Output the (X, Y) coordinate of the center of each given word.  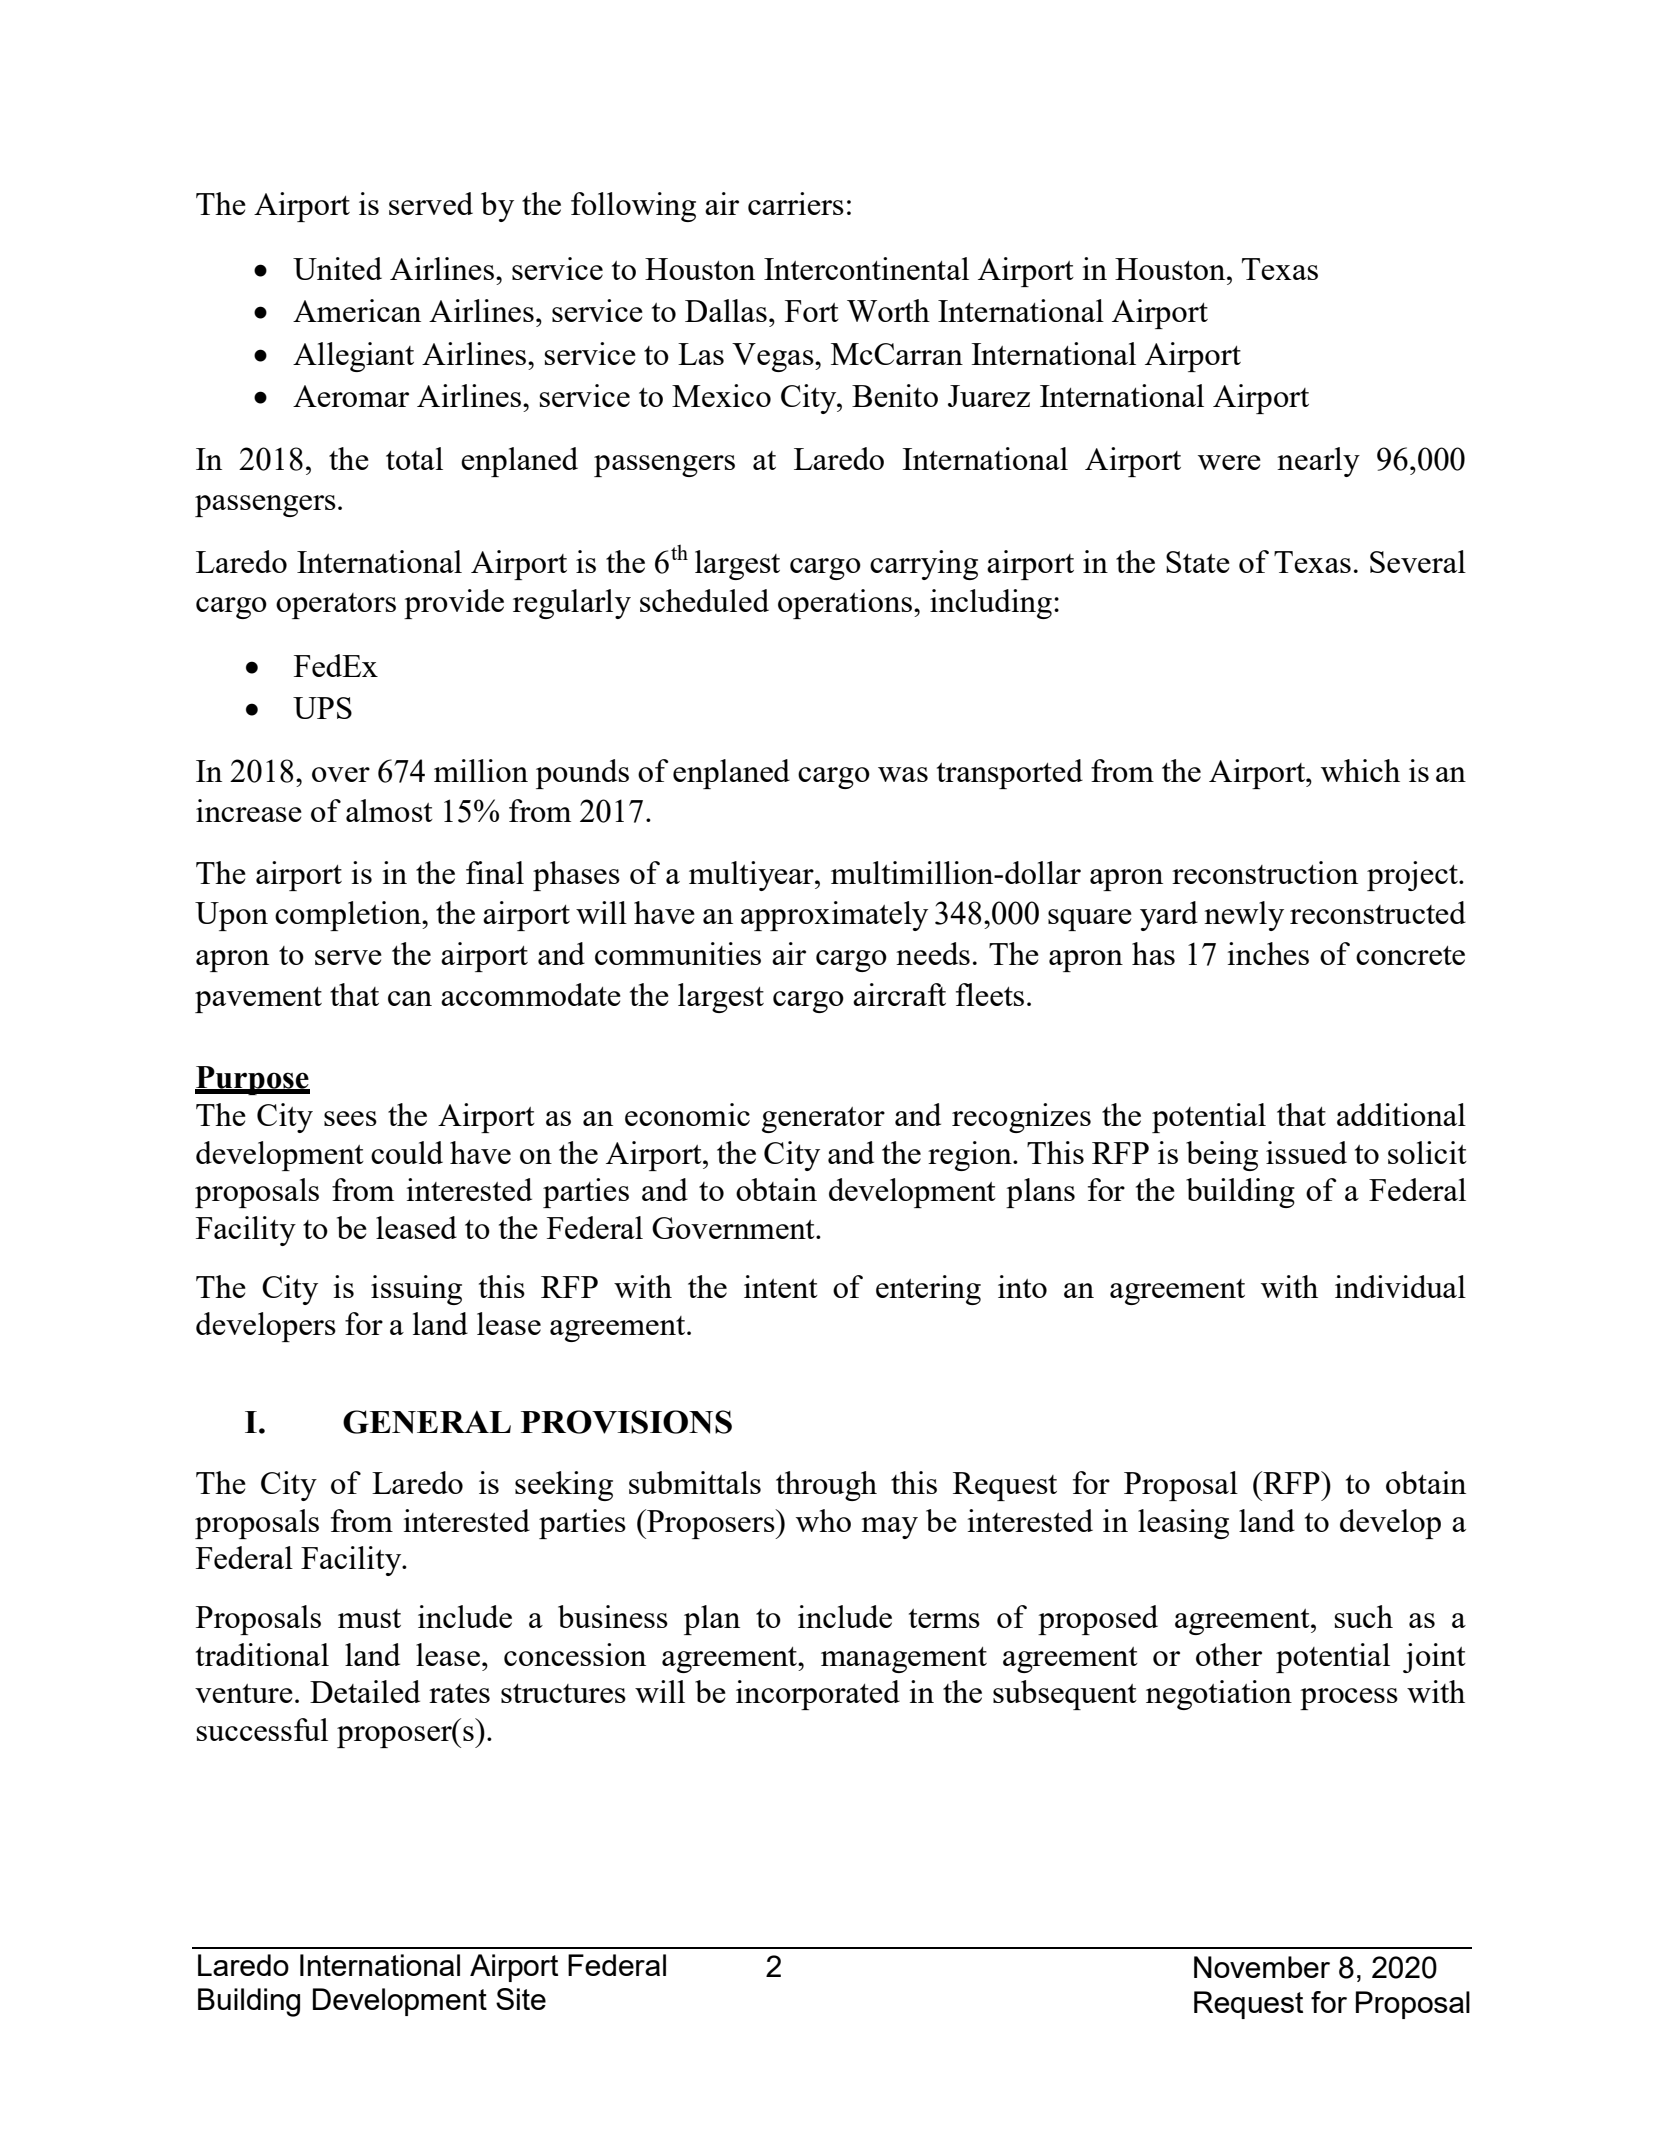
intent (781, 1286)
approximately (834, 916)
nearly (1318, 462)
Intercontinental (866, 268)
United (337, 268)
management (904, 1660)
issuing (416, 1290)
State (1198, 562)
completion (349, 916)
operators (336, 606)
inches (1268, 953)
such (1364, 1616)
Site (521, 1999)
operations (846, 604)
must (369, 1618)
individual (1400, 1286)
